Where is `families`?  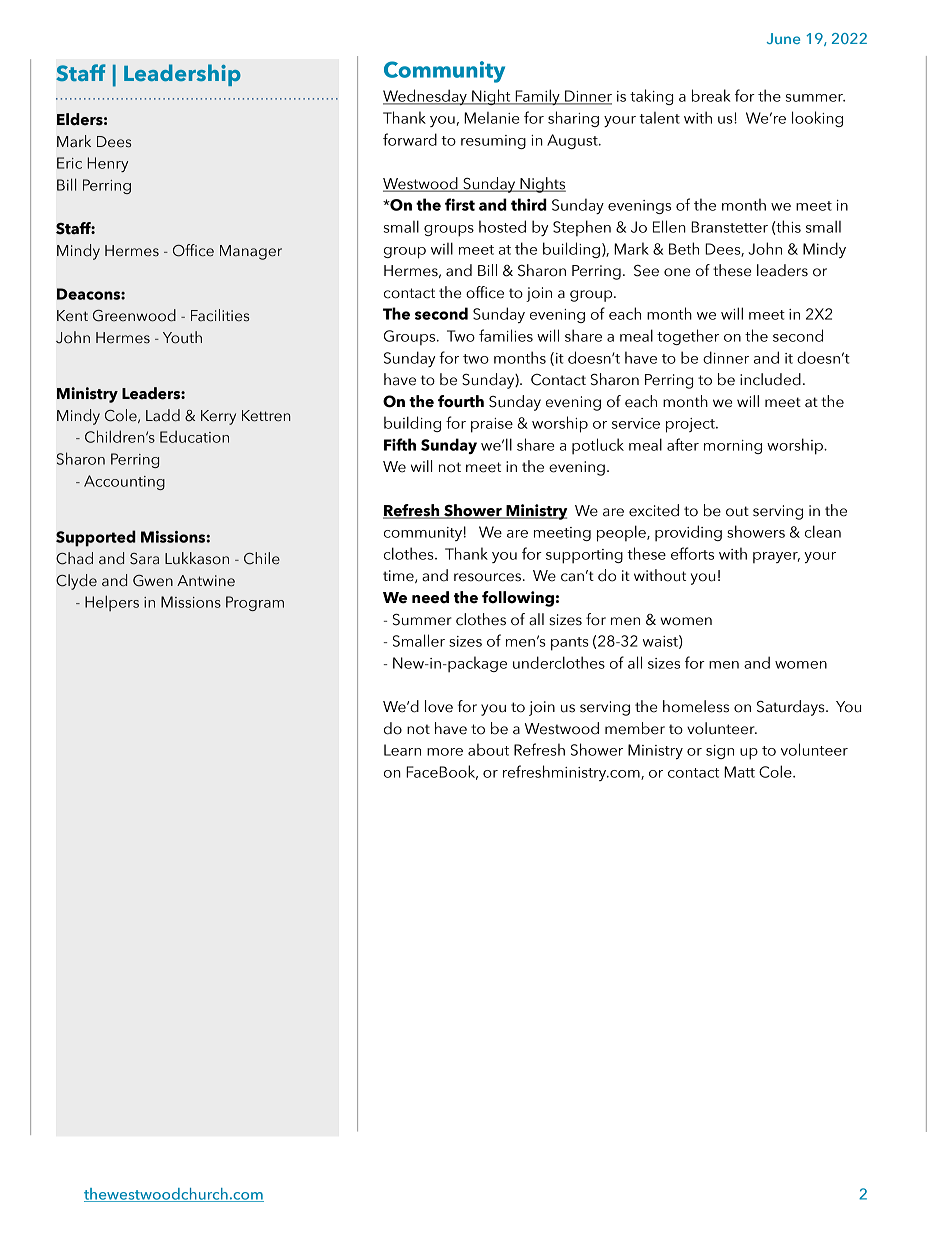
families is located at coordinates (506, 335).
